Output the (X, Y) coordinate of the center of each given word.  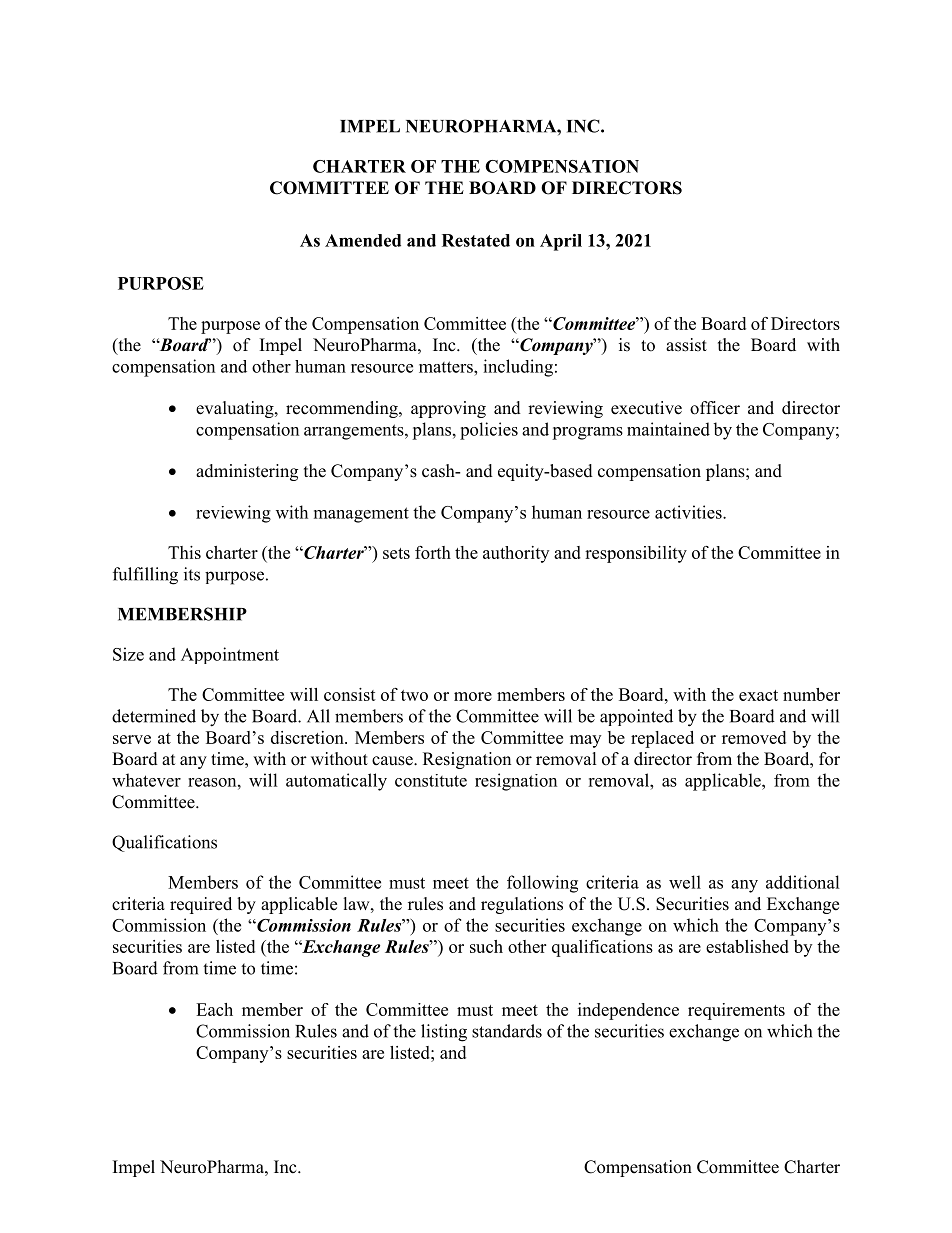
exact (758, 695)
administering (247, 472)
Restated (476, 240)
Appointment (230, 655)
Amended (363, 240)
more (473, 696)
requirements (736, 1011)
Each (214, 1009)
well (685, 882)
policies (489, 431)
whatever (146, 780)
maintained (668, 429)
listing (444, 1033)
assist (686, 345)
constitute (431, 780)
